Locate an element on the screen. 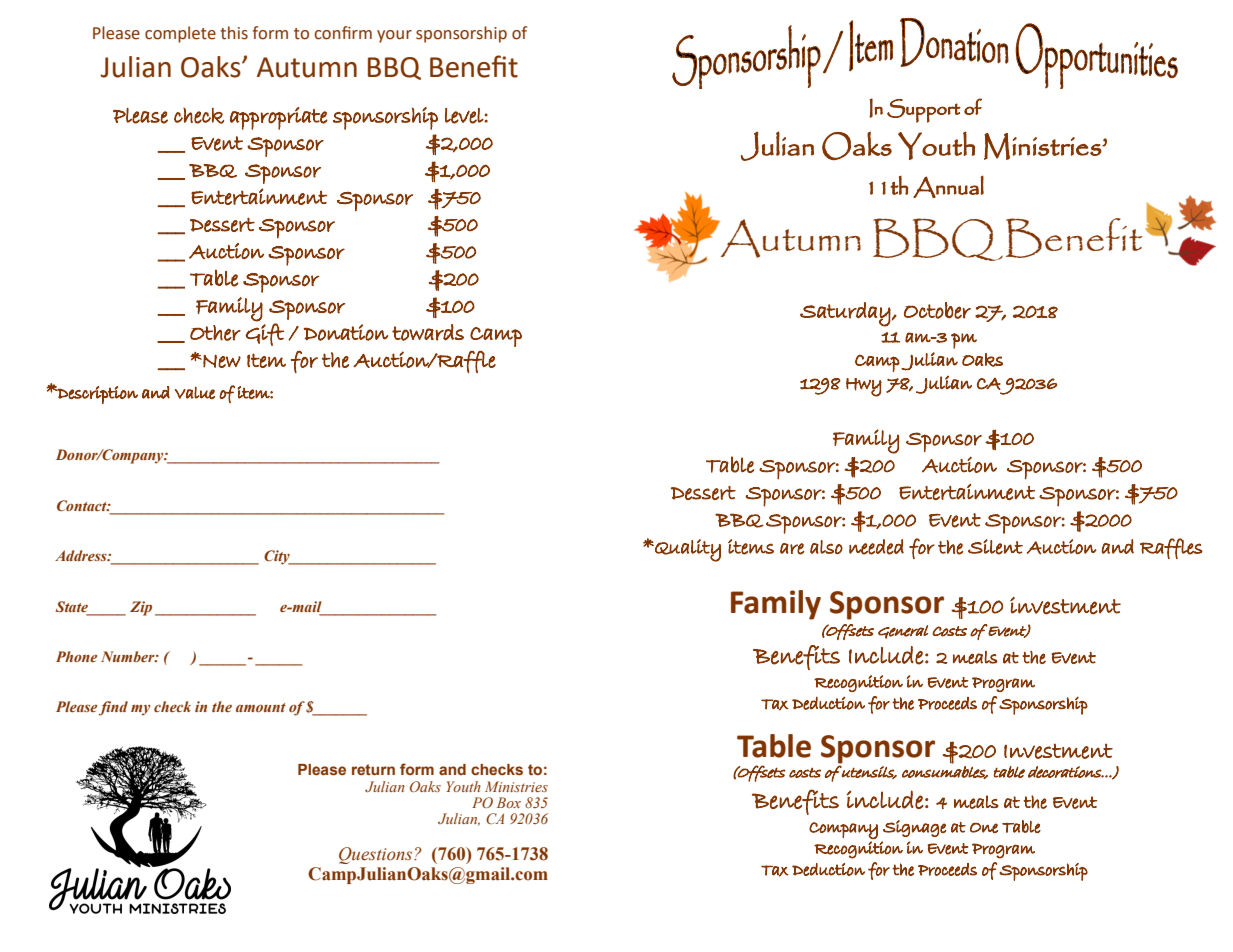 Image resolution: width=1233 pixels, height=952 pixels. complete is located at coordinates (180, 34).
